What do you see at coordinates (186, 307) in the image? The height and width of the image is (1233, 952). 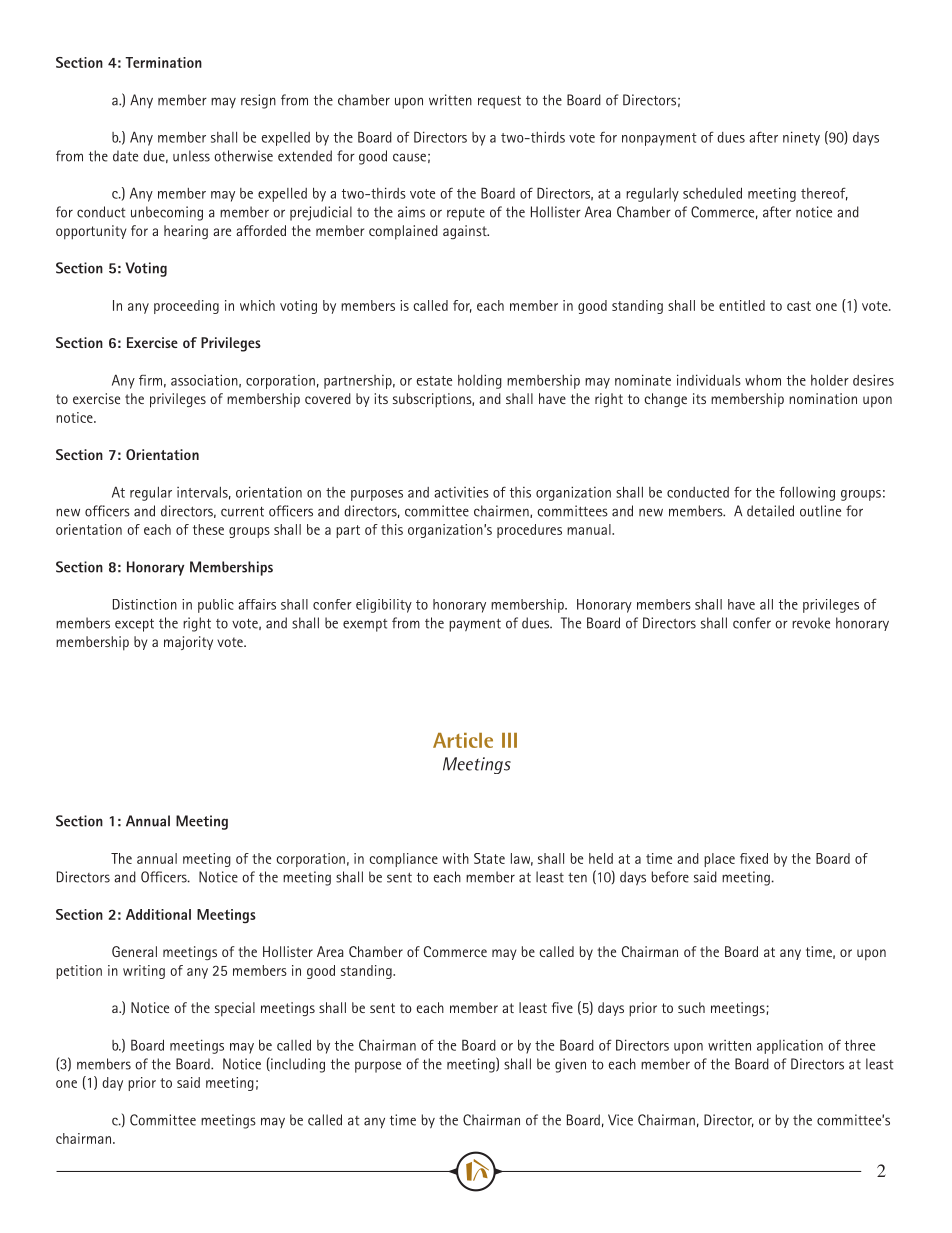 I see `proceeding` at bounding box center [186, 307].
